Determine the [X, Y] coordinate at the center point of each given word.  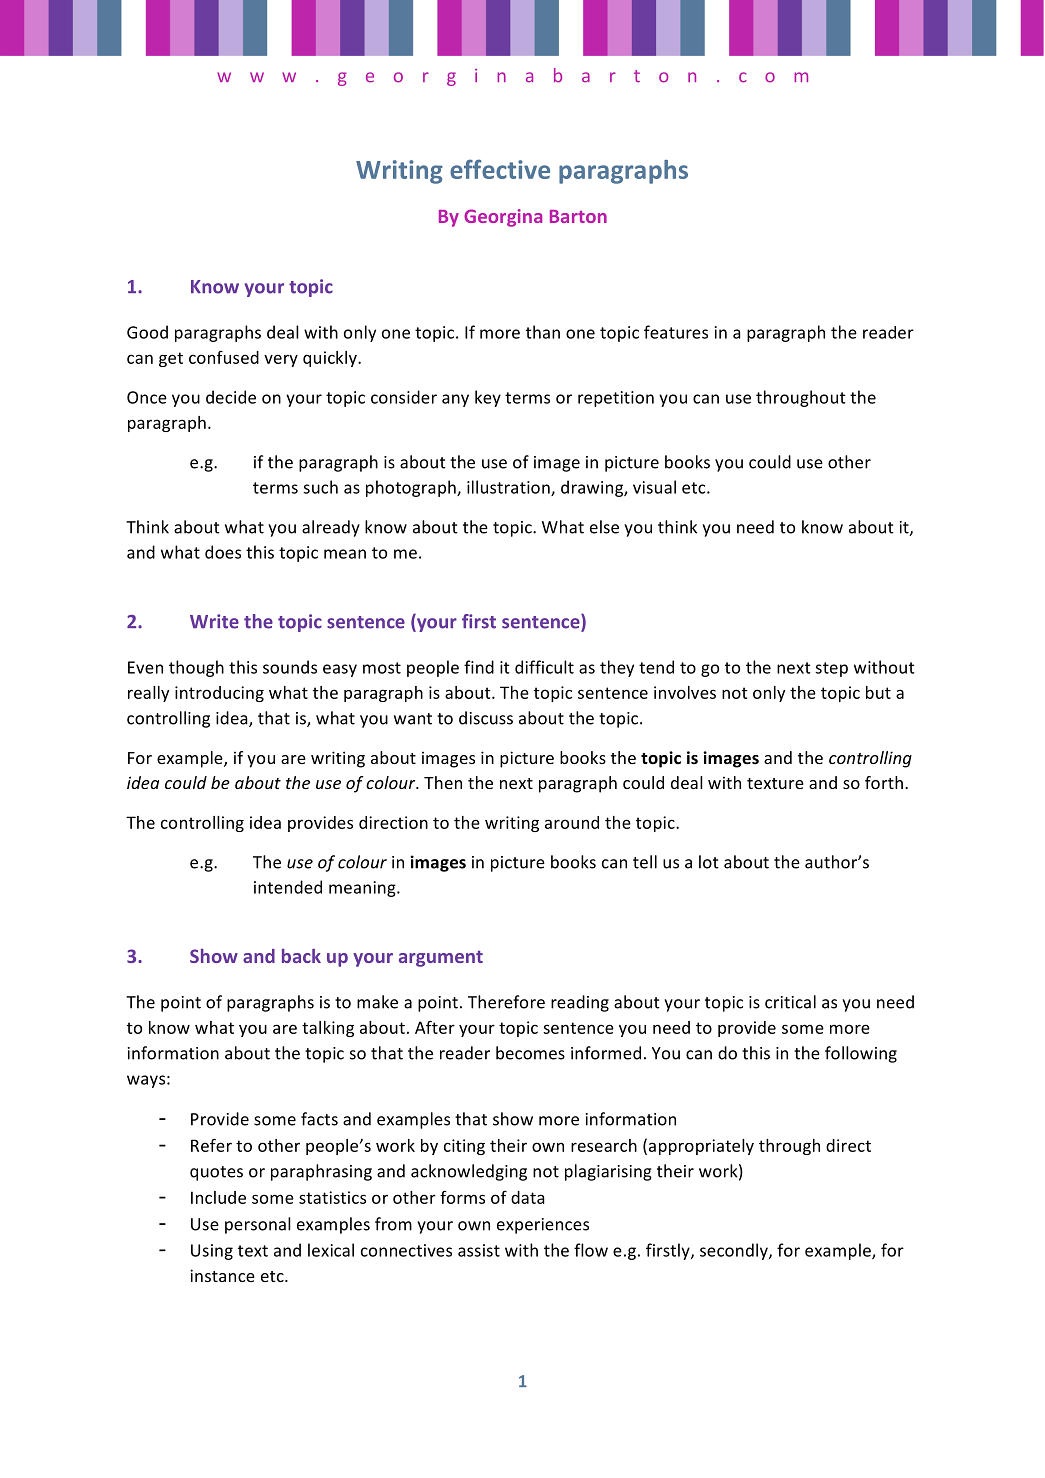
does [223, 552]
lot [709, 862]
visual [654, 487]
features [676, 332]
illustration [509, 488]
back [301, 956]
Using [212, 1252]
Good [147, 332]
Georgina [503, 218]
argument [441, 959]
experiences [543, 1226]
